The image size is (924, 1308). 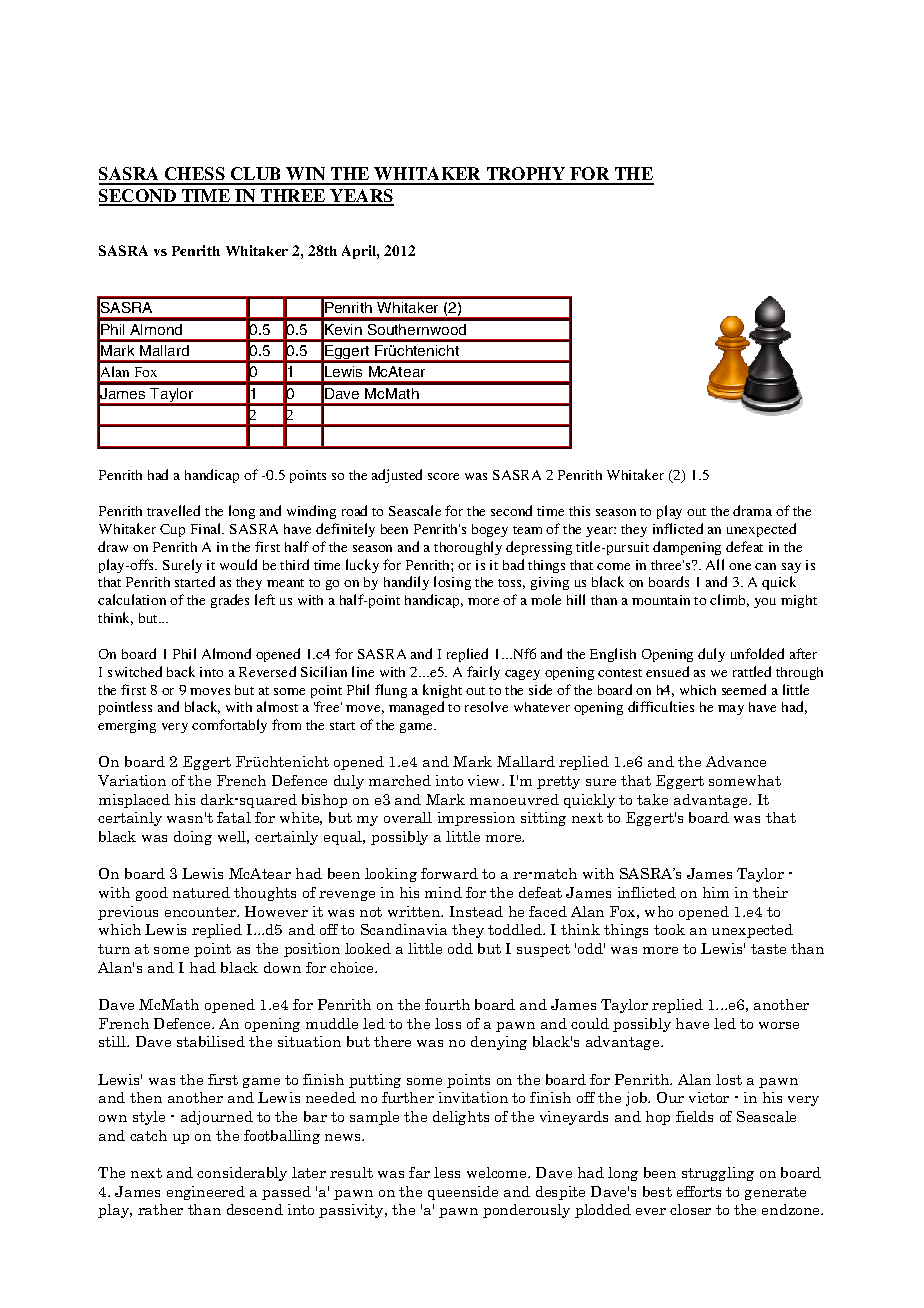 I want to click on score, so click(x=443, y=476).
